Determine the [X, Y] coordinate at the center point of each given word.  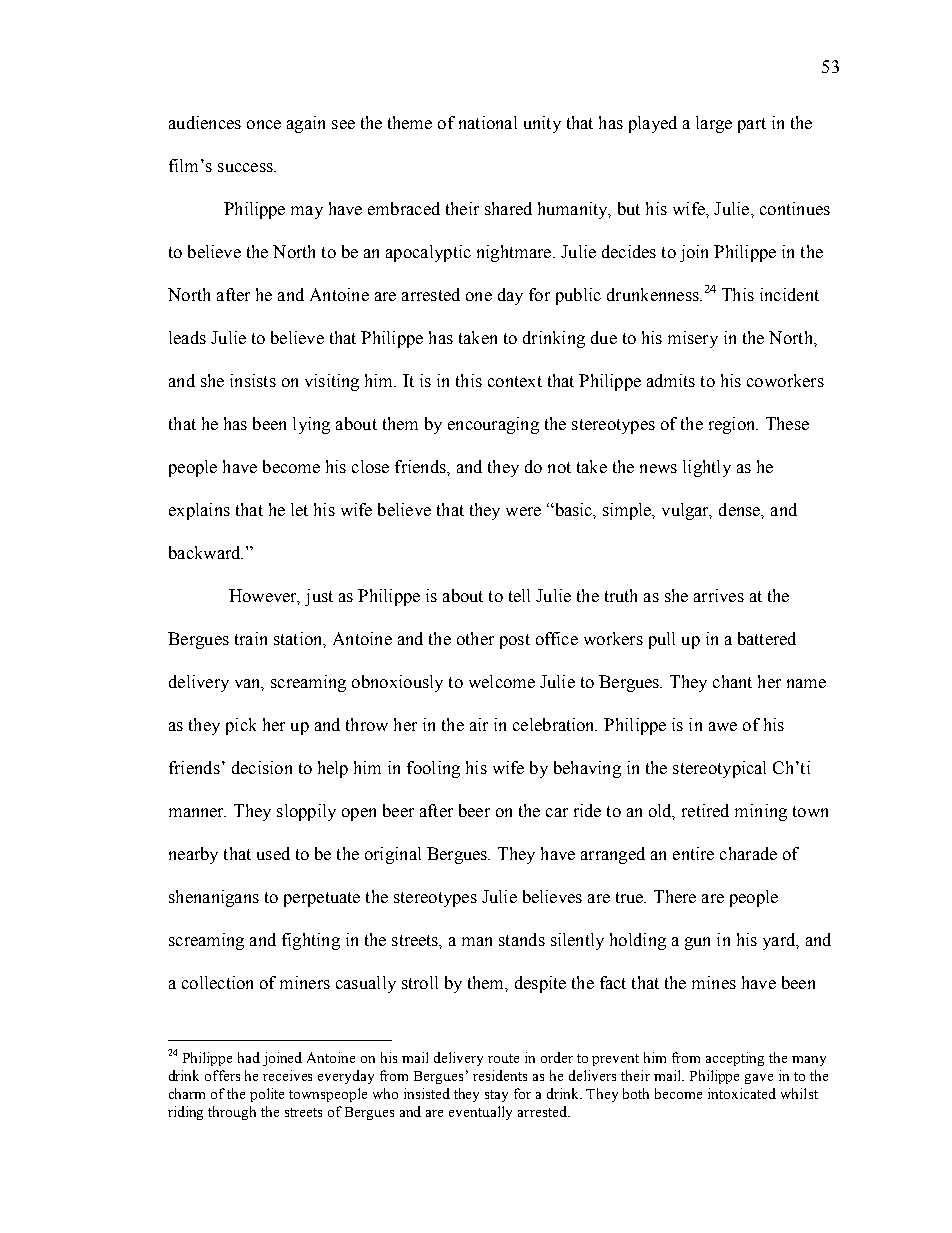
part [752, 125]
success [246, 167]
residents [500, 1075]
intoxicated [742, 1093]
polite [267, 1095]
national [488, 122]
